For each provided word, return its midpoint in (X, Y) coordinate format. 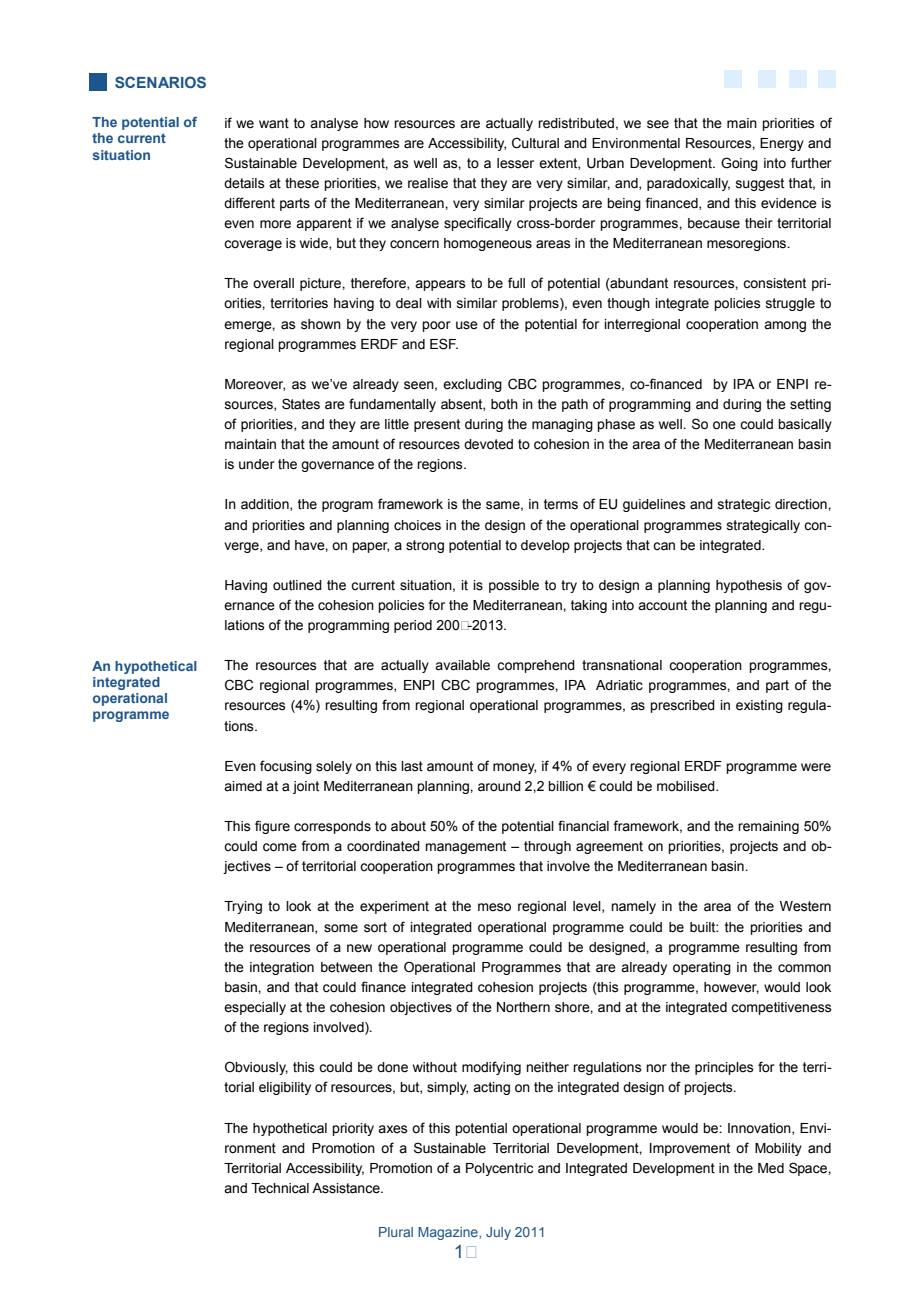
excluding (472, 385)
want (274, 123)
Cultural (535, 143)
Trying (243, 907)
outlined (297, 585)
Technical (280, 1188)
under (257, 464)
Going (739, 164)
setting (810, 405)
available (462, 665)
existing (759, 706)
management (465, 847)
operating (702, 968)
